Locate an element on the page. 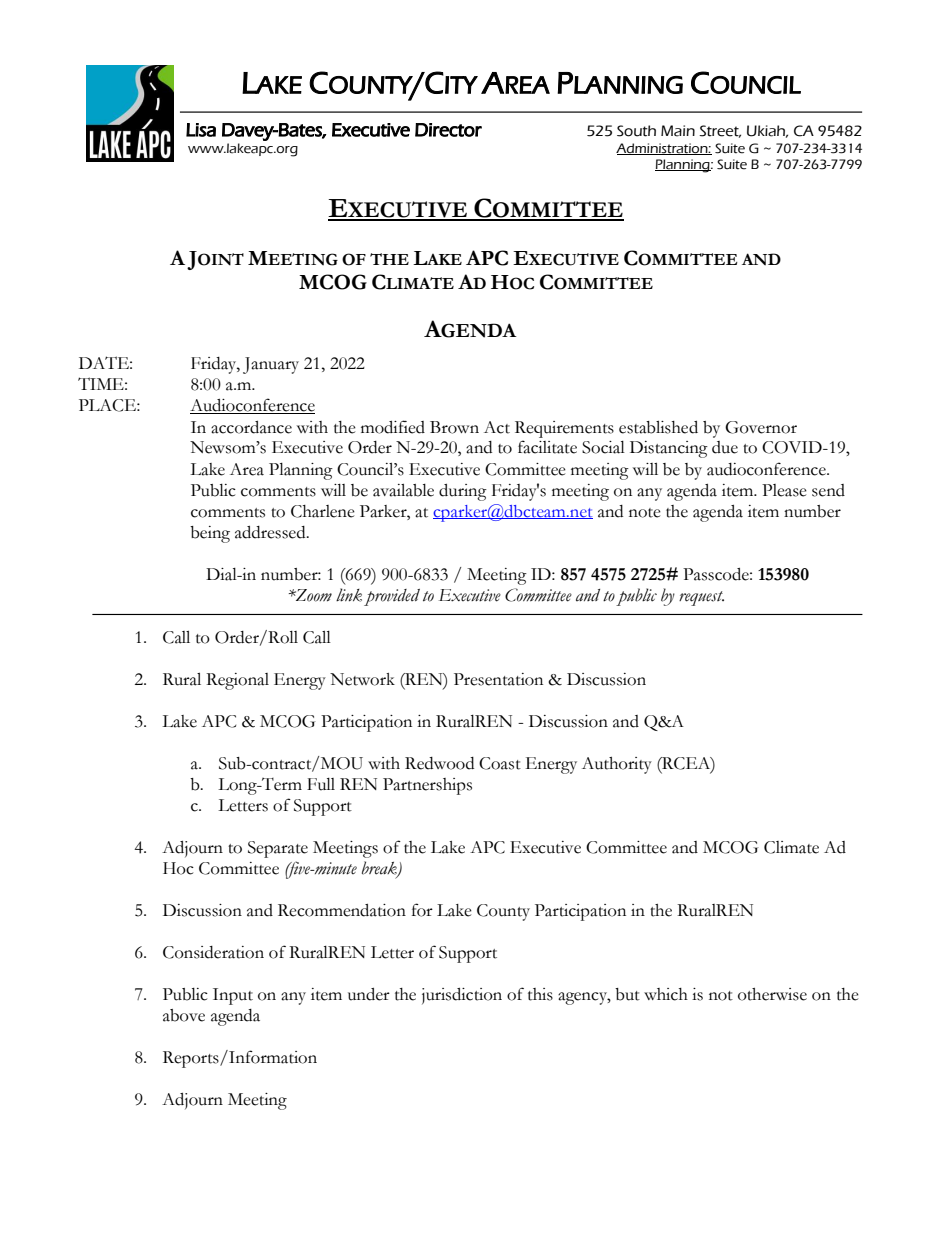  Governor is located at coordinates (761, 427).
